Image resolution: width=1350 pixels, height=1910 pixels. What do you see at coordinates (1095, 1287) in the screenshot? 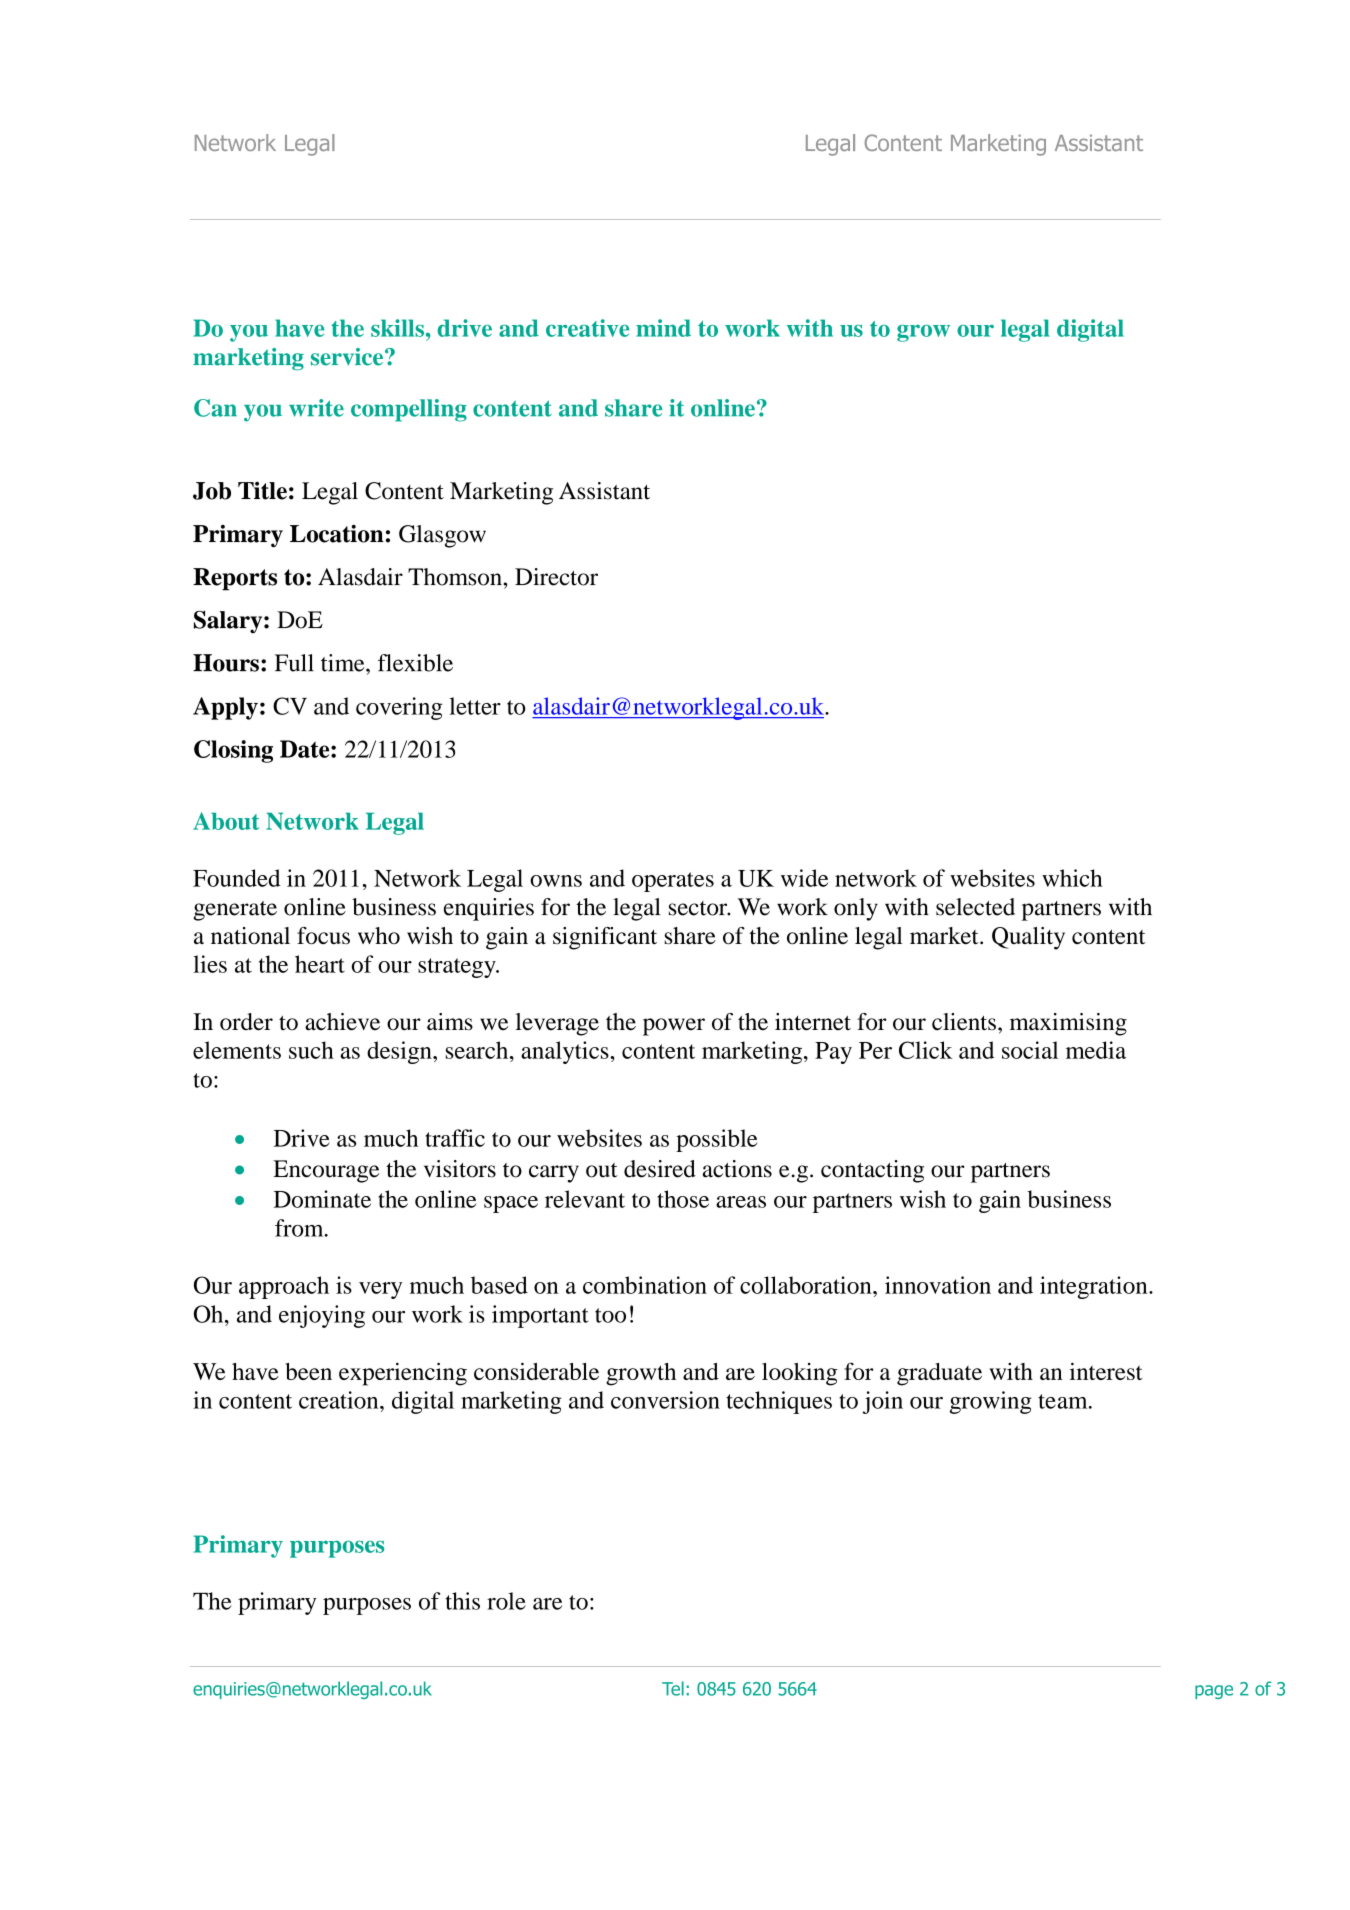
I see `integration` at bounding box center [1095, 1287].
